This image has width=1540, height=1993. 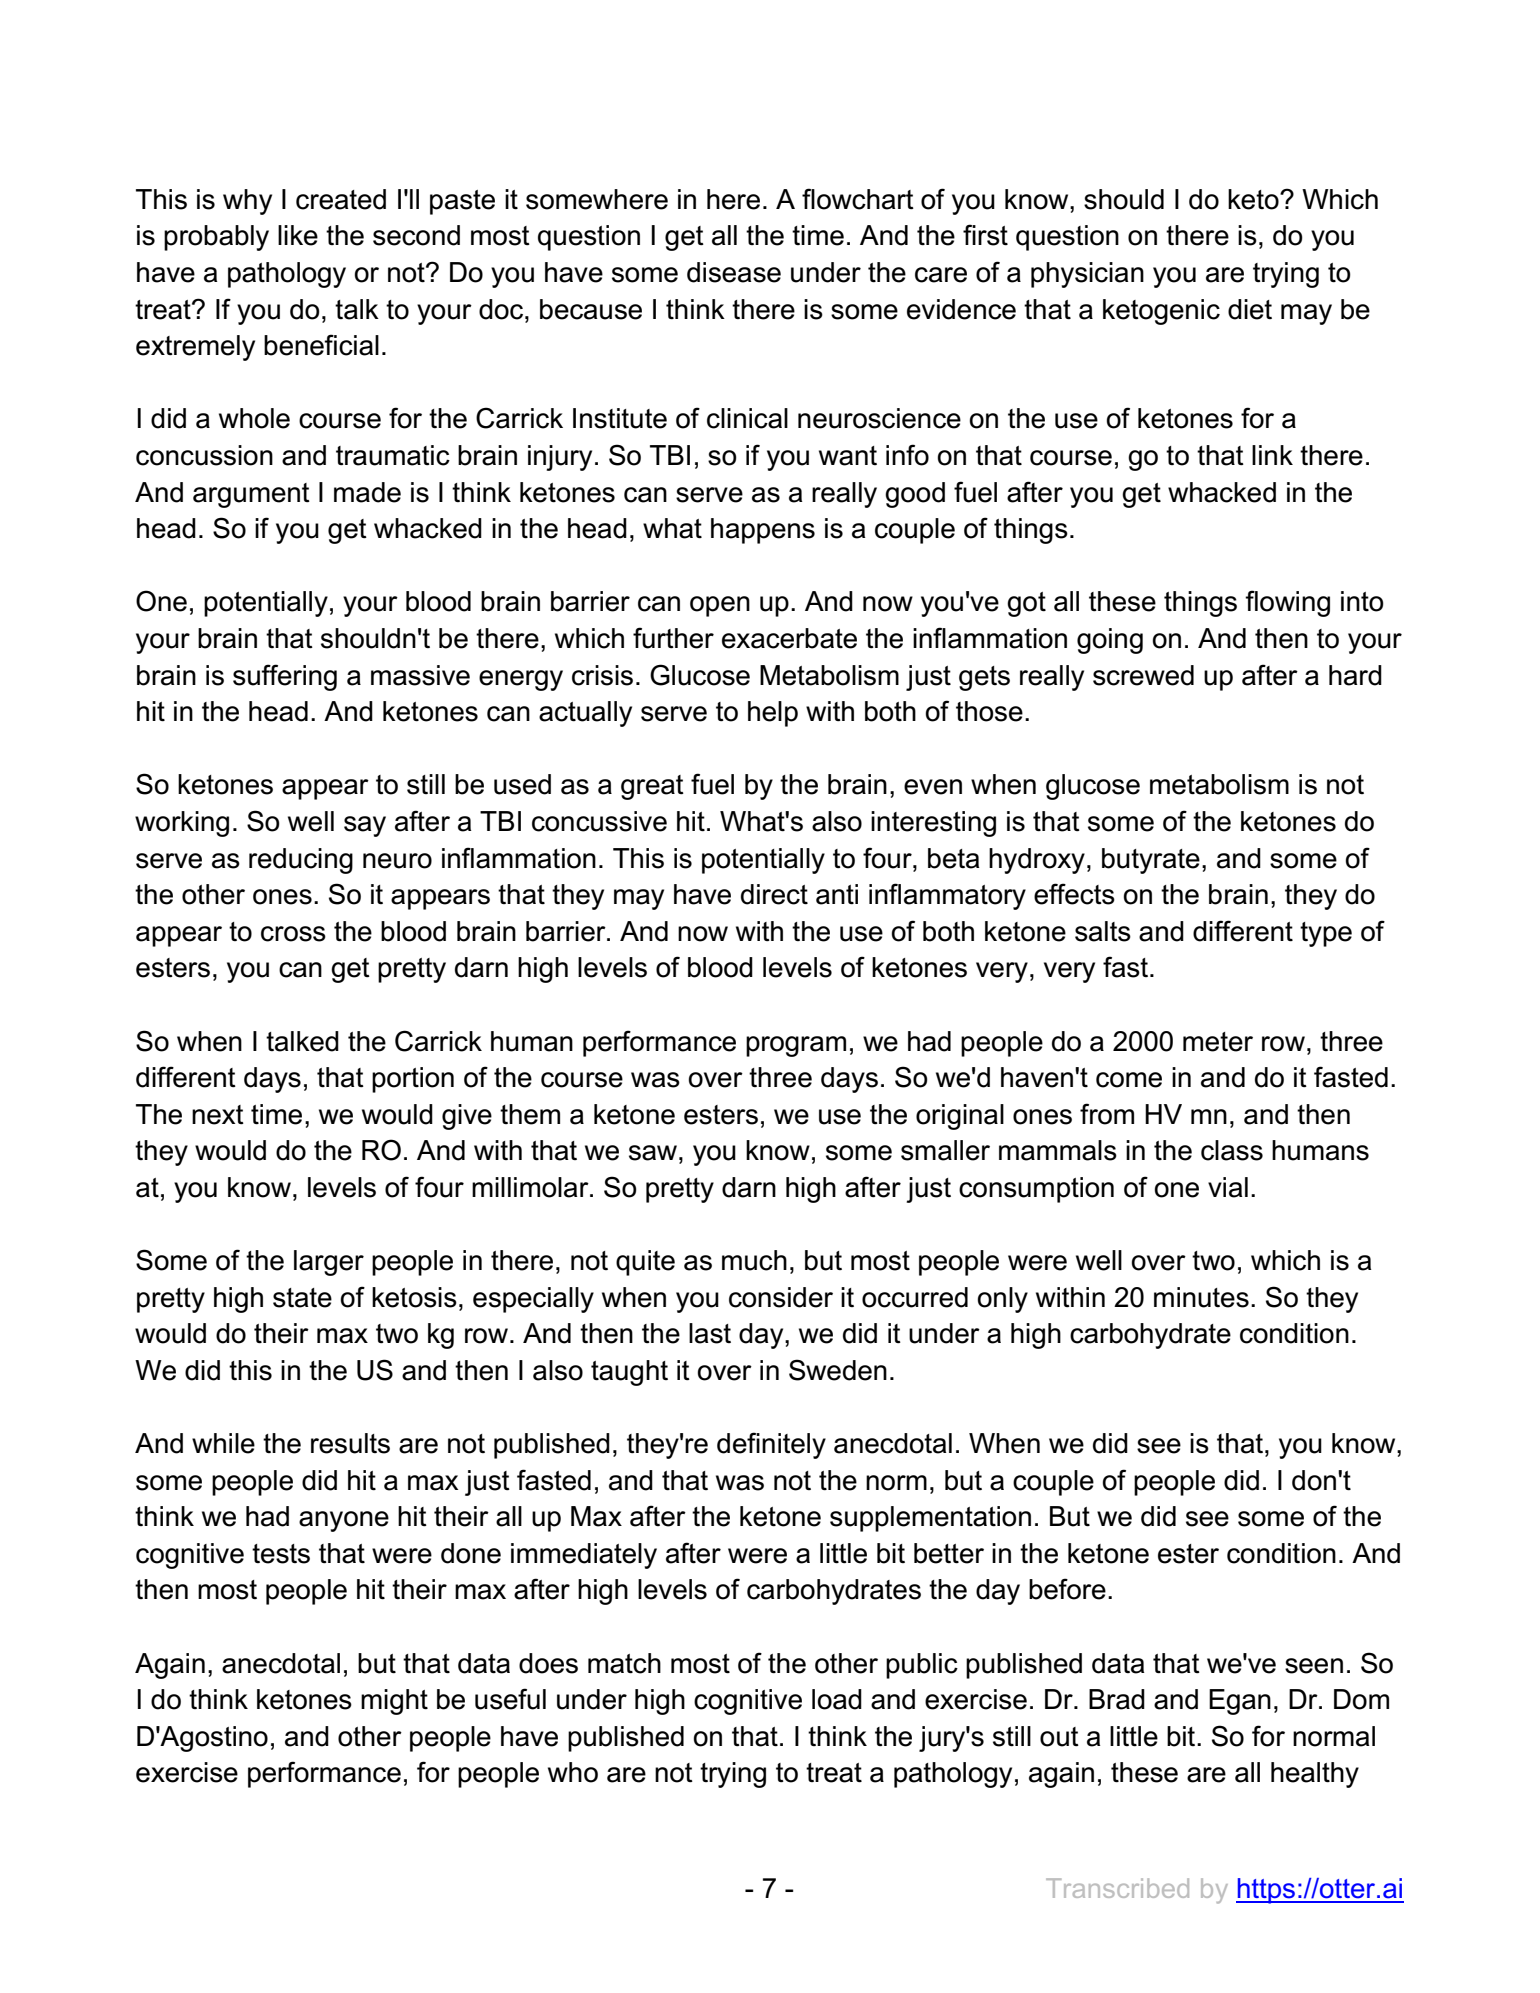 What do you see at coordinates (1201, 1297) in the image?
I see `minutes` at bounding box center [1201, 1297].
